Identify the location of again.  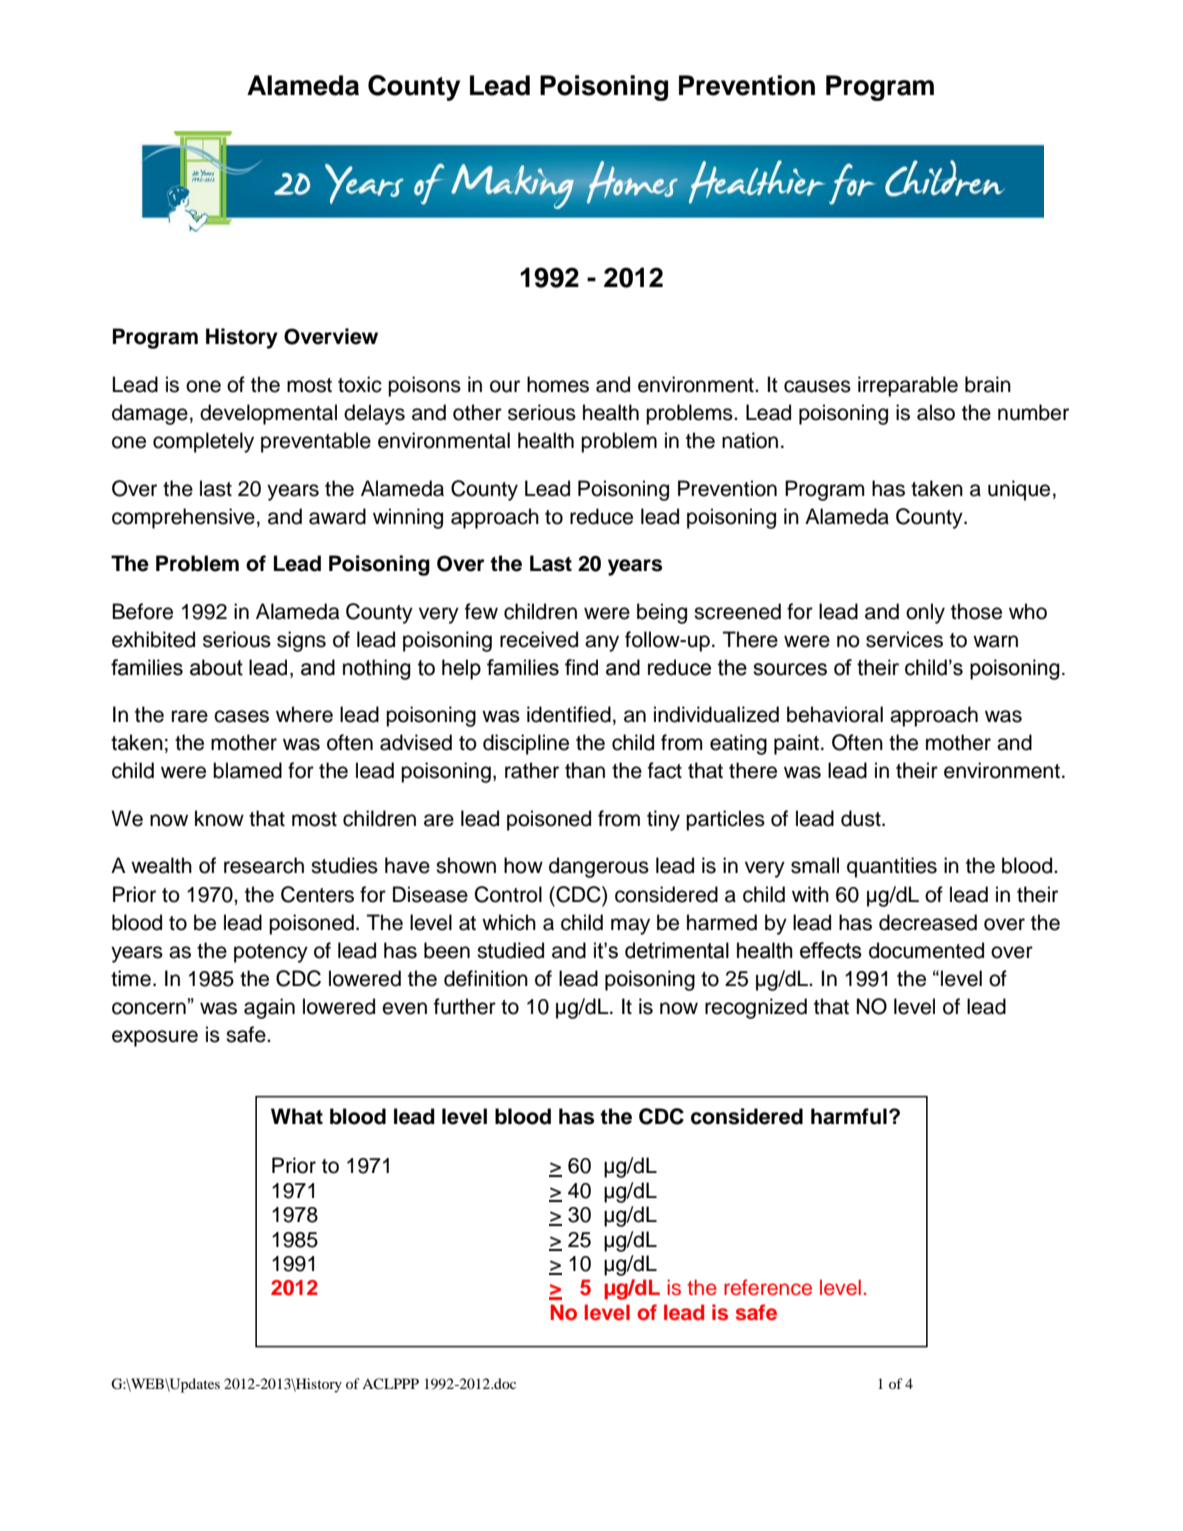
(269, 1008).
